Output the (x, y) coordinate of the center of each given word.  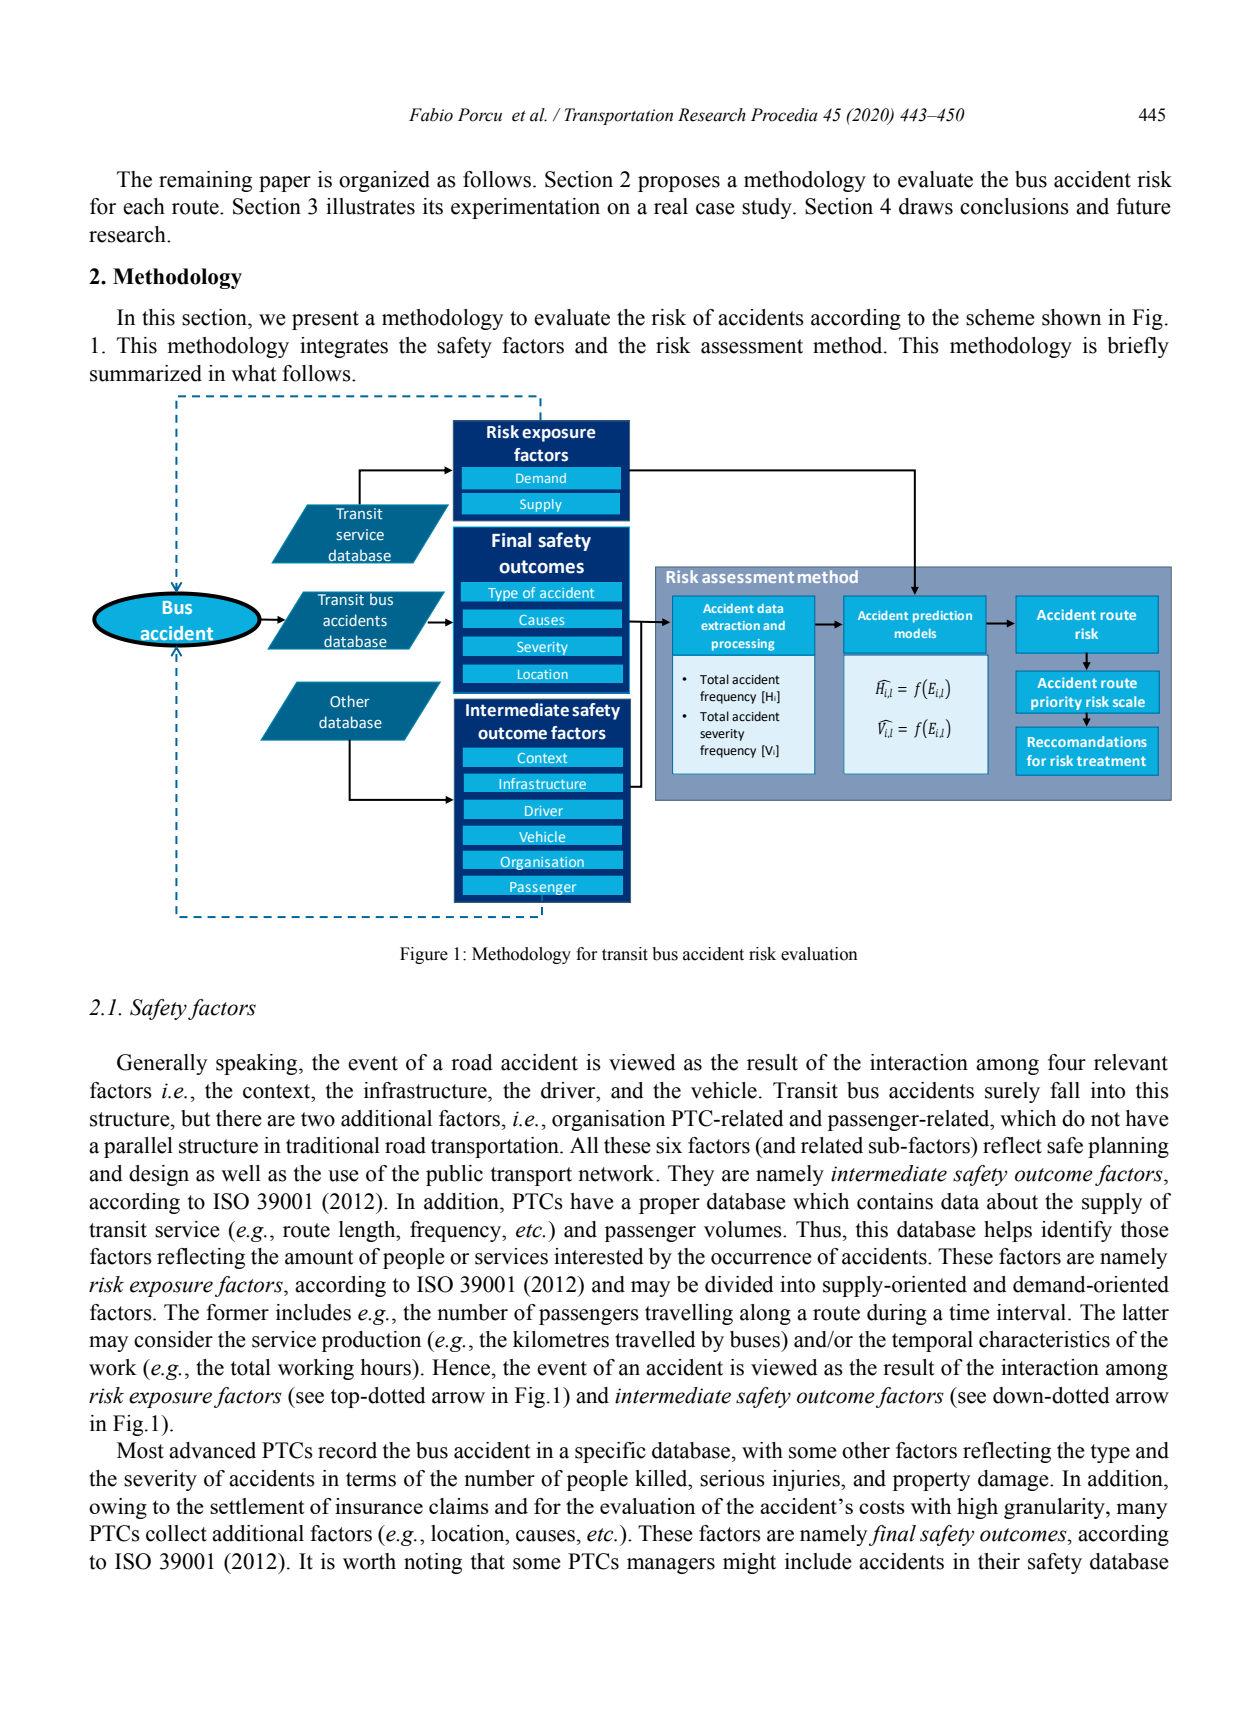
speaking (258, 1064)
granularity (1055, 1508)
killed (662, 1478)
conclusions (1014, 206)
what (254, 373)
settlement (257, 1506)
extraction (730, 625)
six (669, 1145)
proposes (679, 184)
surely (1012, 1092)
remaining (205, 181)
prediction (942, 617)
